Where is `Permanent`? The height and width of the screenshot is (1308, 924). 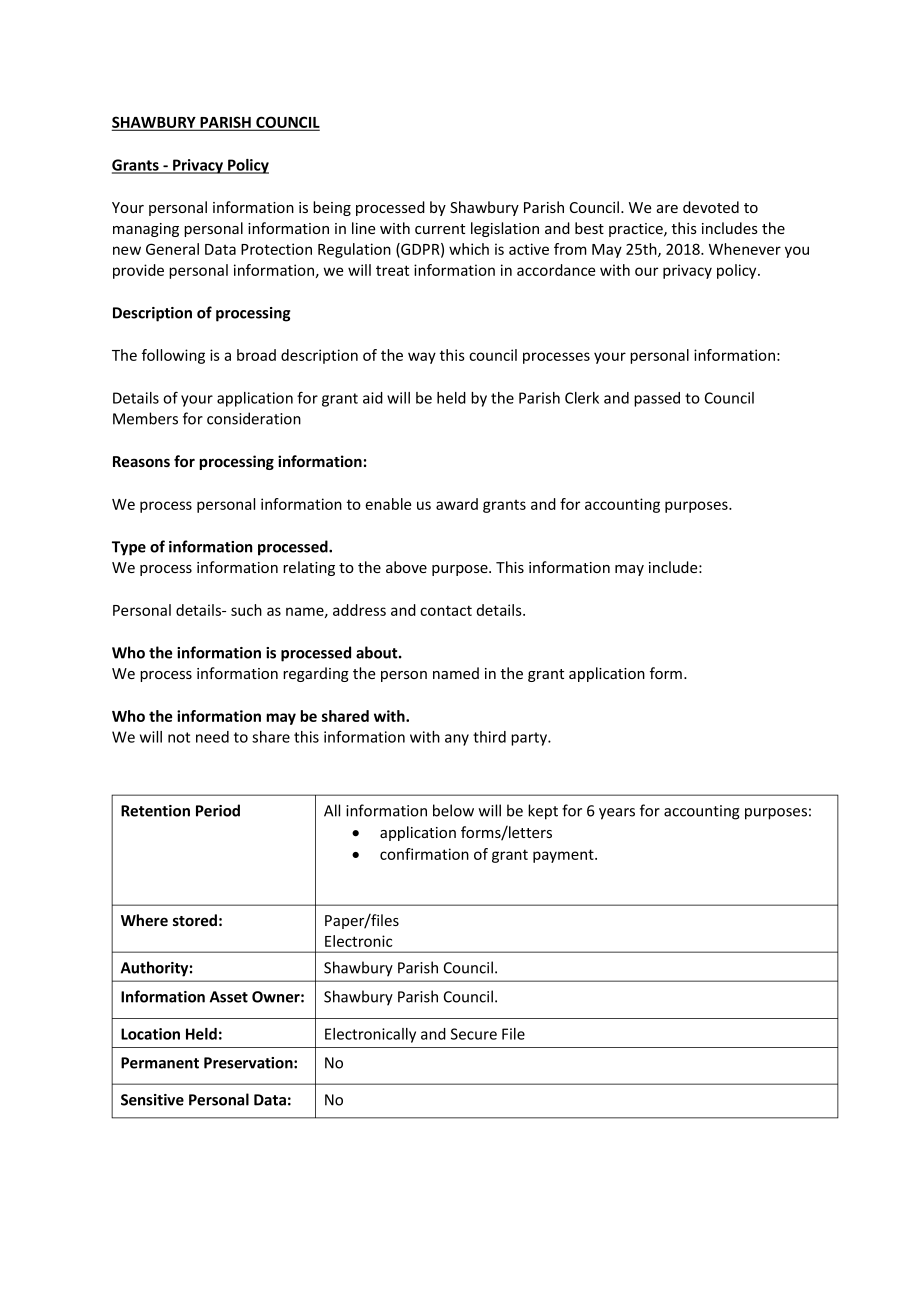 Permanent is located at coordinates (160, 1063).
